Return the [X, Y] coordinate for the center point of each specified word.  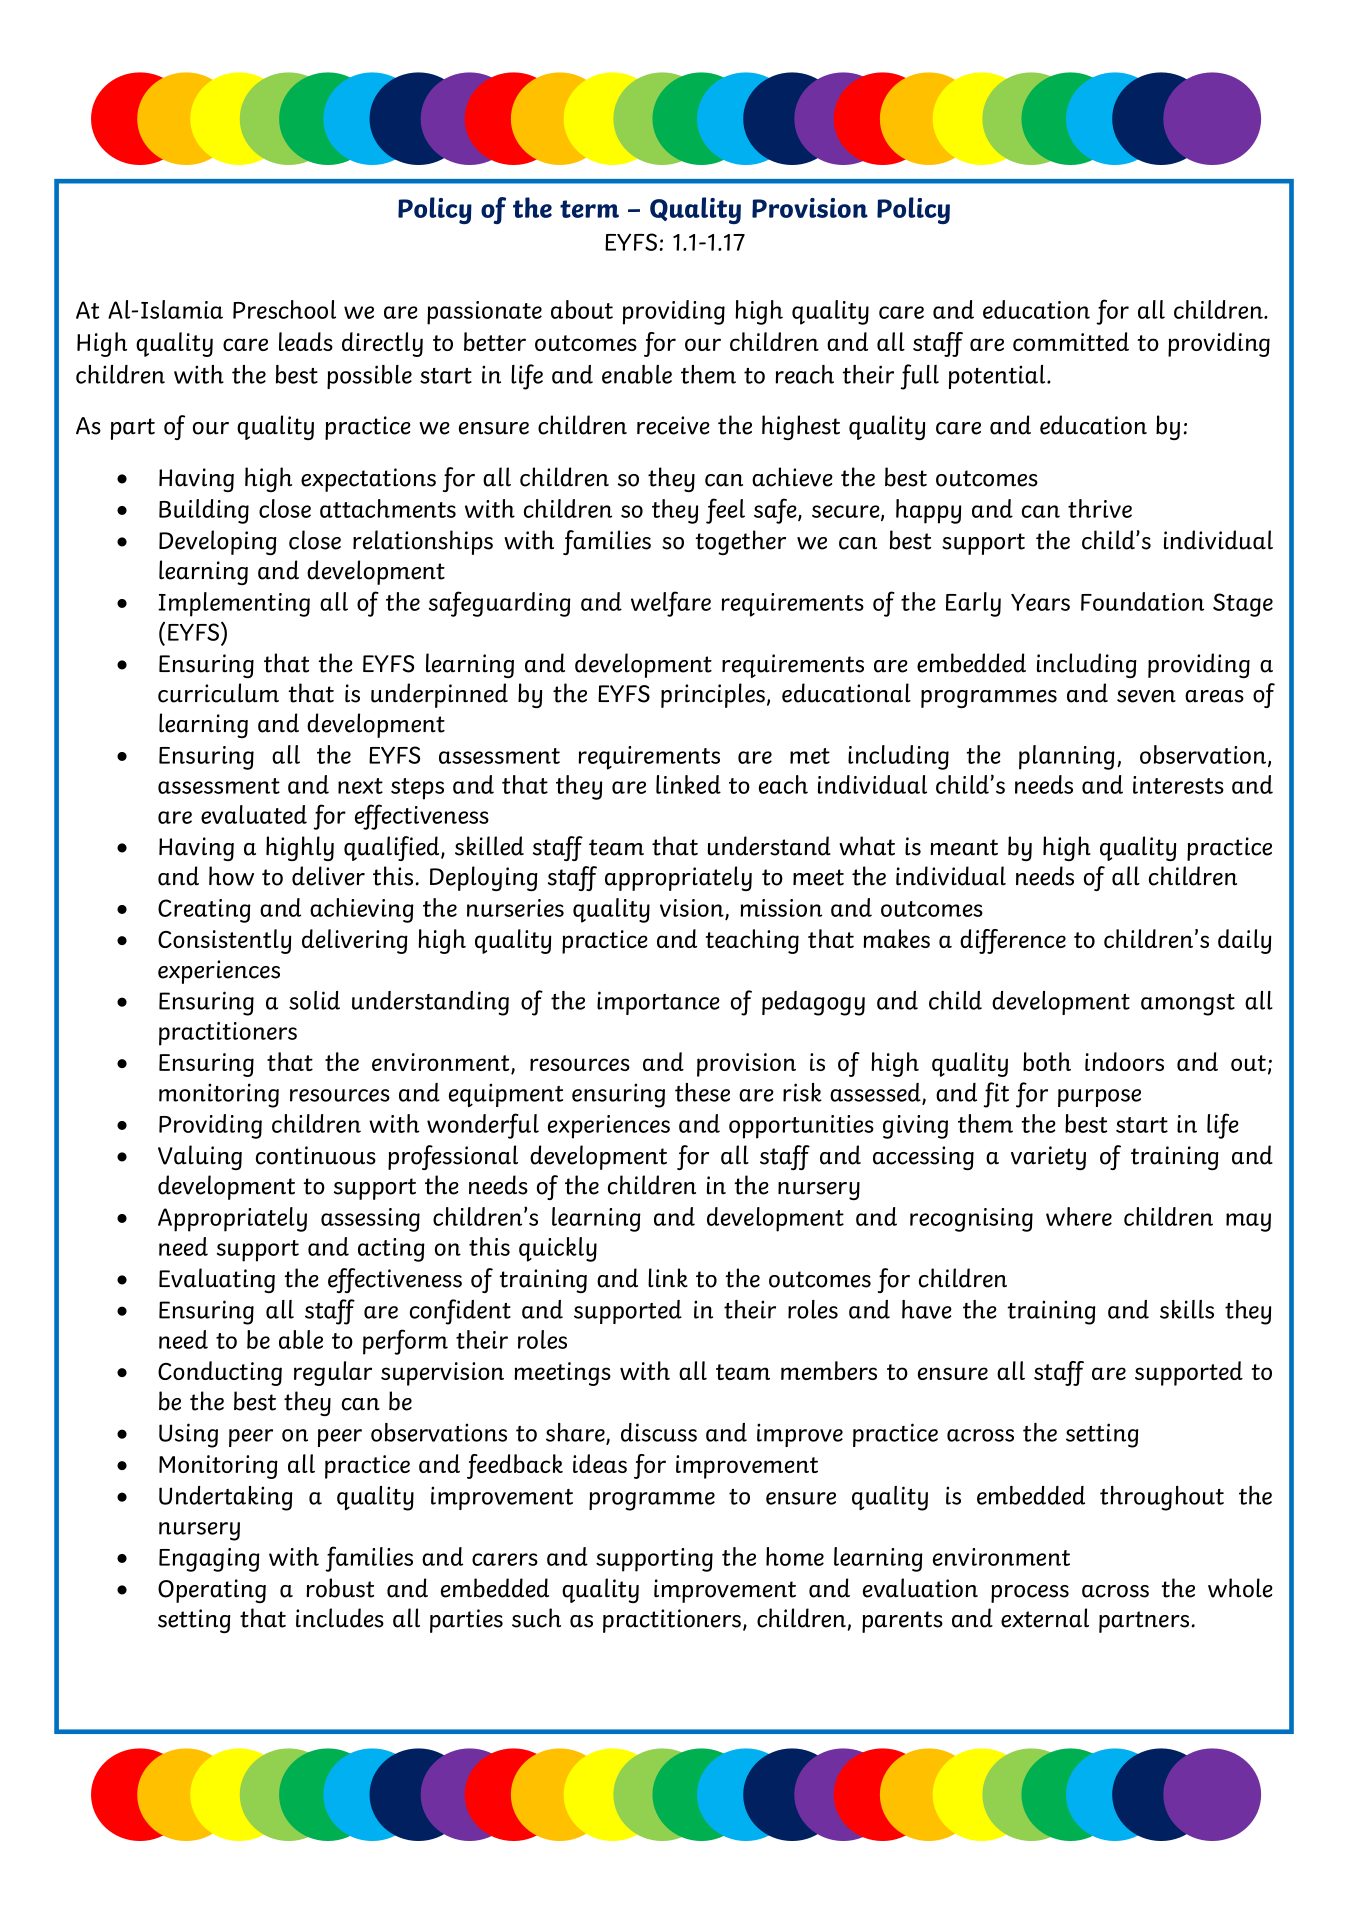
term [589, 209]
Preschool [284, 309]
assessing [370, 1220]
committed [1071, 341]
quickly [558, 1249]
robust [340, 1588]
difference [1013, 941]
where [1079, 1216]
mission [781, 908]
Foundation [1142, 601]
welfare [671, 604]
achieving [362, 910]
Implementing [234, 604]
